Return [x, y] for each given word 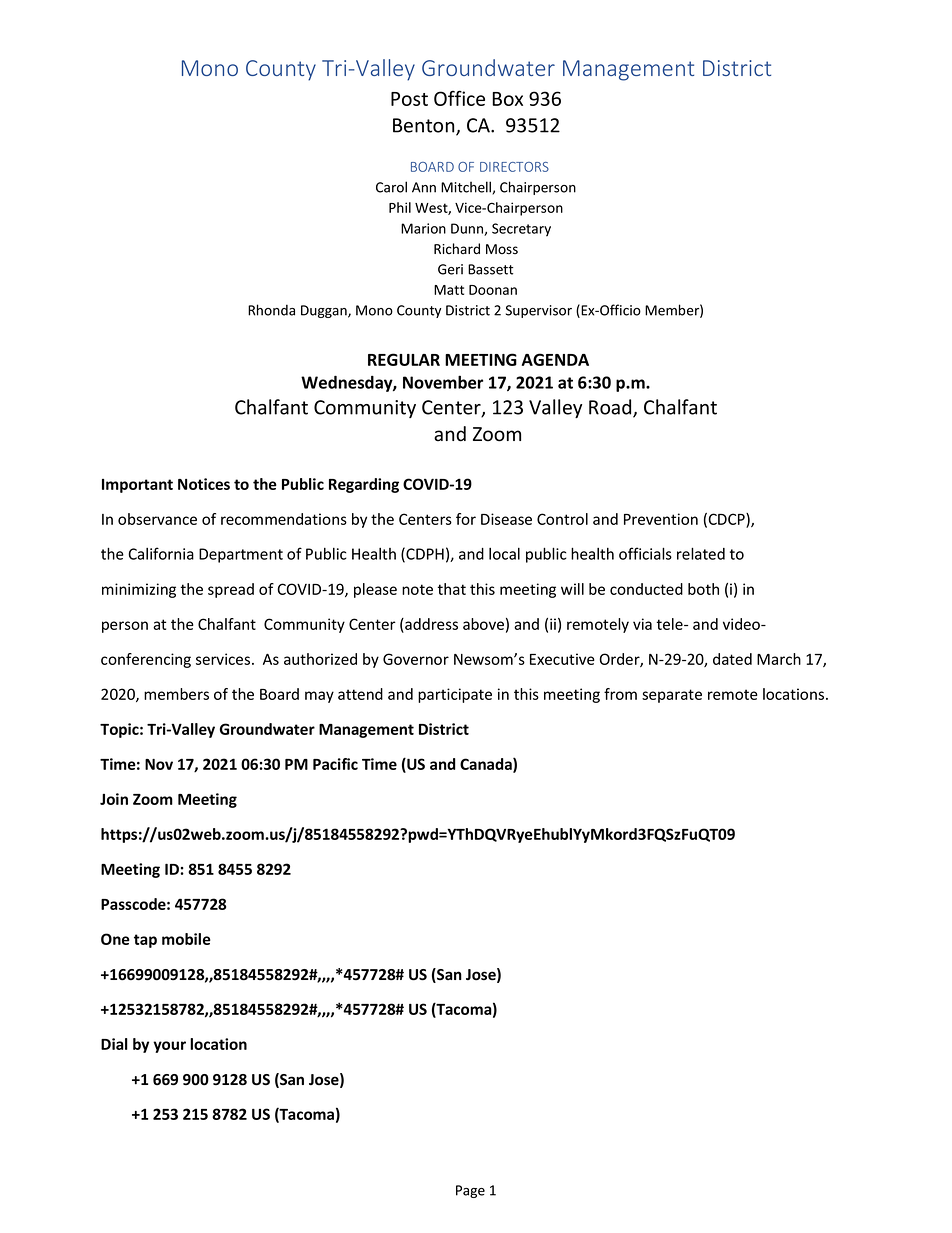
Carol [391, 187]
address [430, 624]
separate [672, 696]
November [443, 382]
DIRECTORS [514, 167]
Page [470, 1191]
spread [231, 590]
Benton [425, 126]
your [169, 1047]
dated [732, 659]
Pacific [335, 764]
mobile [186, 939]
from [620, 694]
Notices [204, 484]
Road [611, 408]
